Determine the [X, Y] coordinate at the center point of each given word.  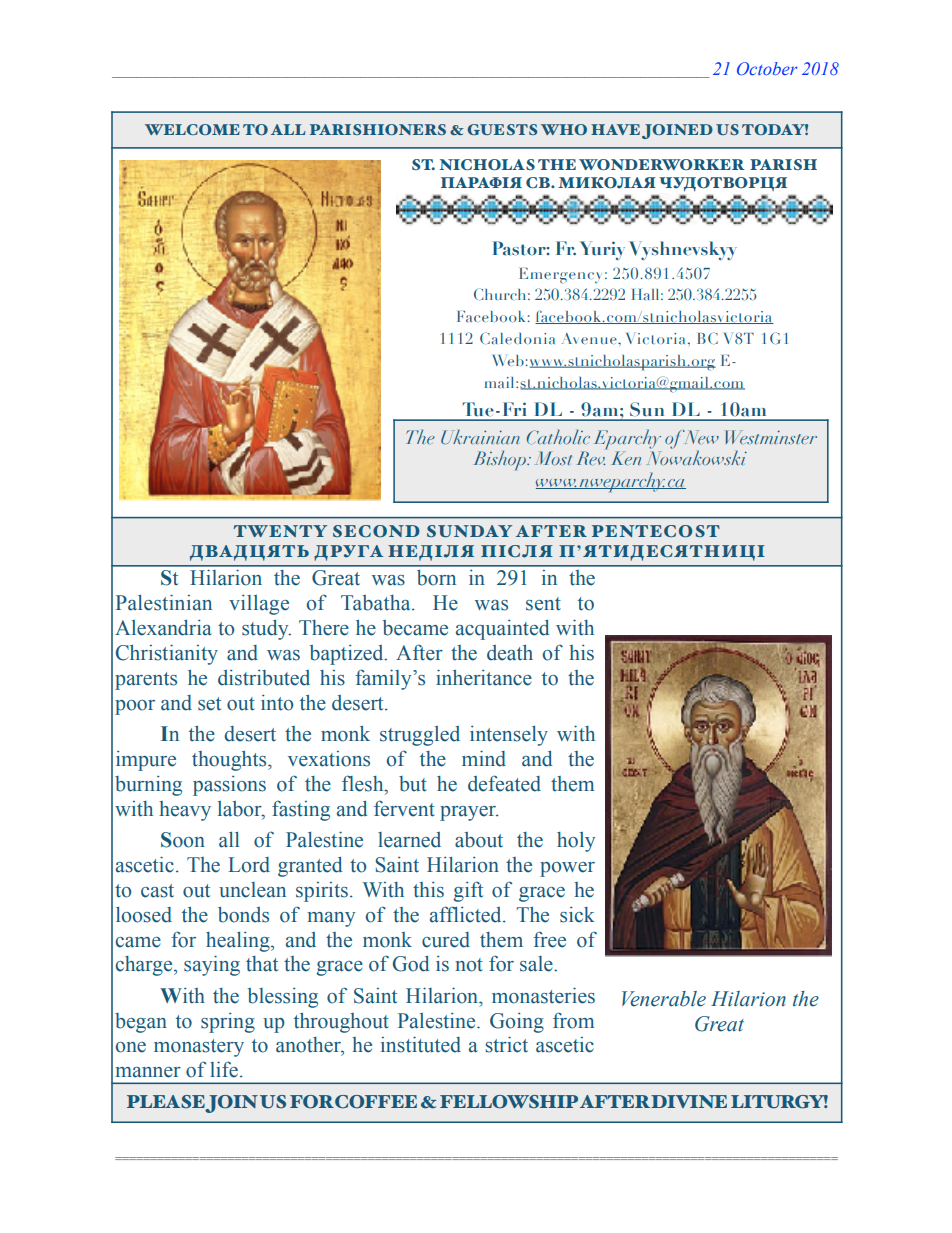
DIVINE [689, 1101]
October [767, 68]
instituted [421, 1044]
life [224, 1069]
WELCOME [192, 129]
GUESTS [502, 129]
